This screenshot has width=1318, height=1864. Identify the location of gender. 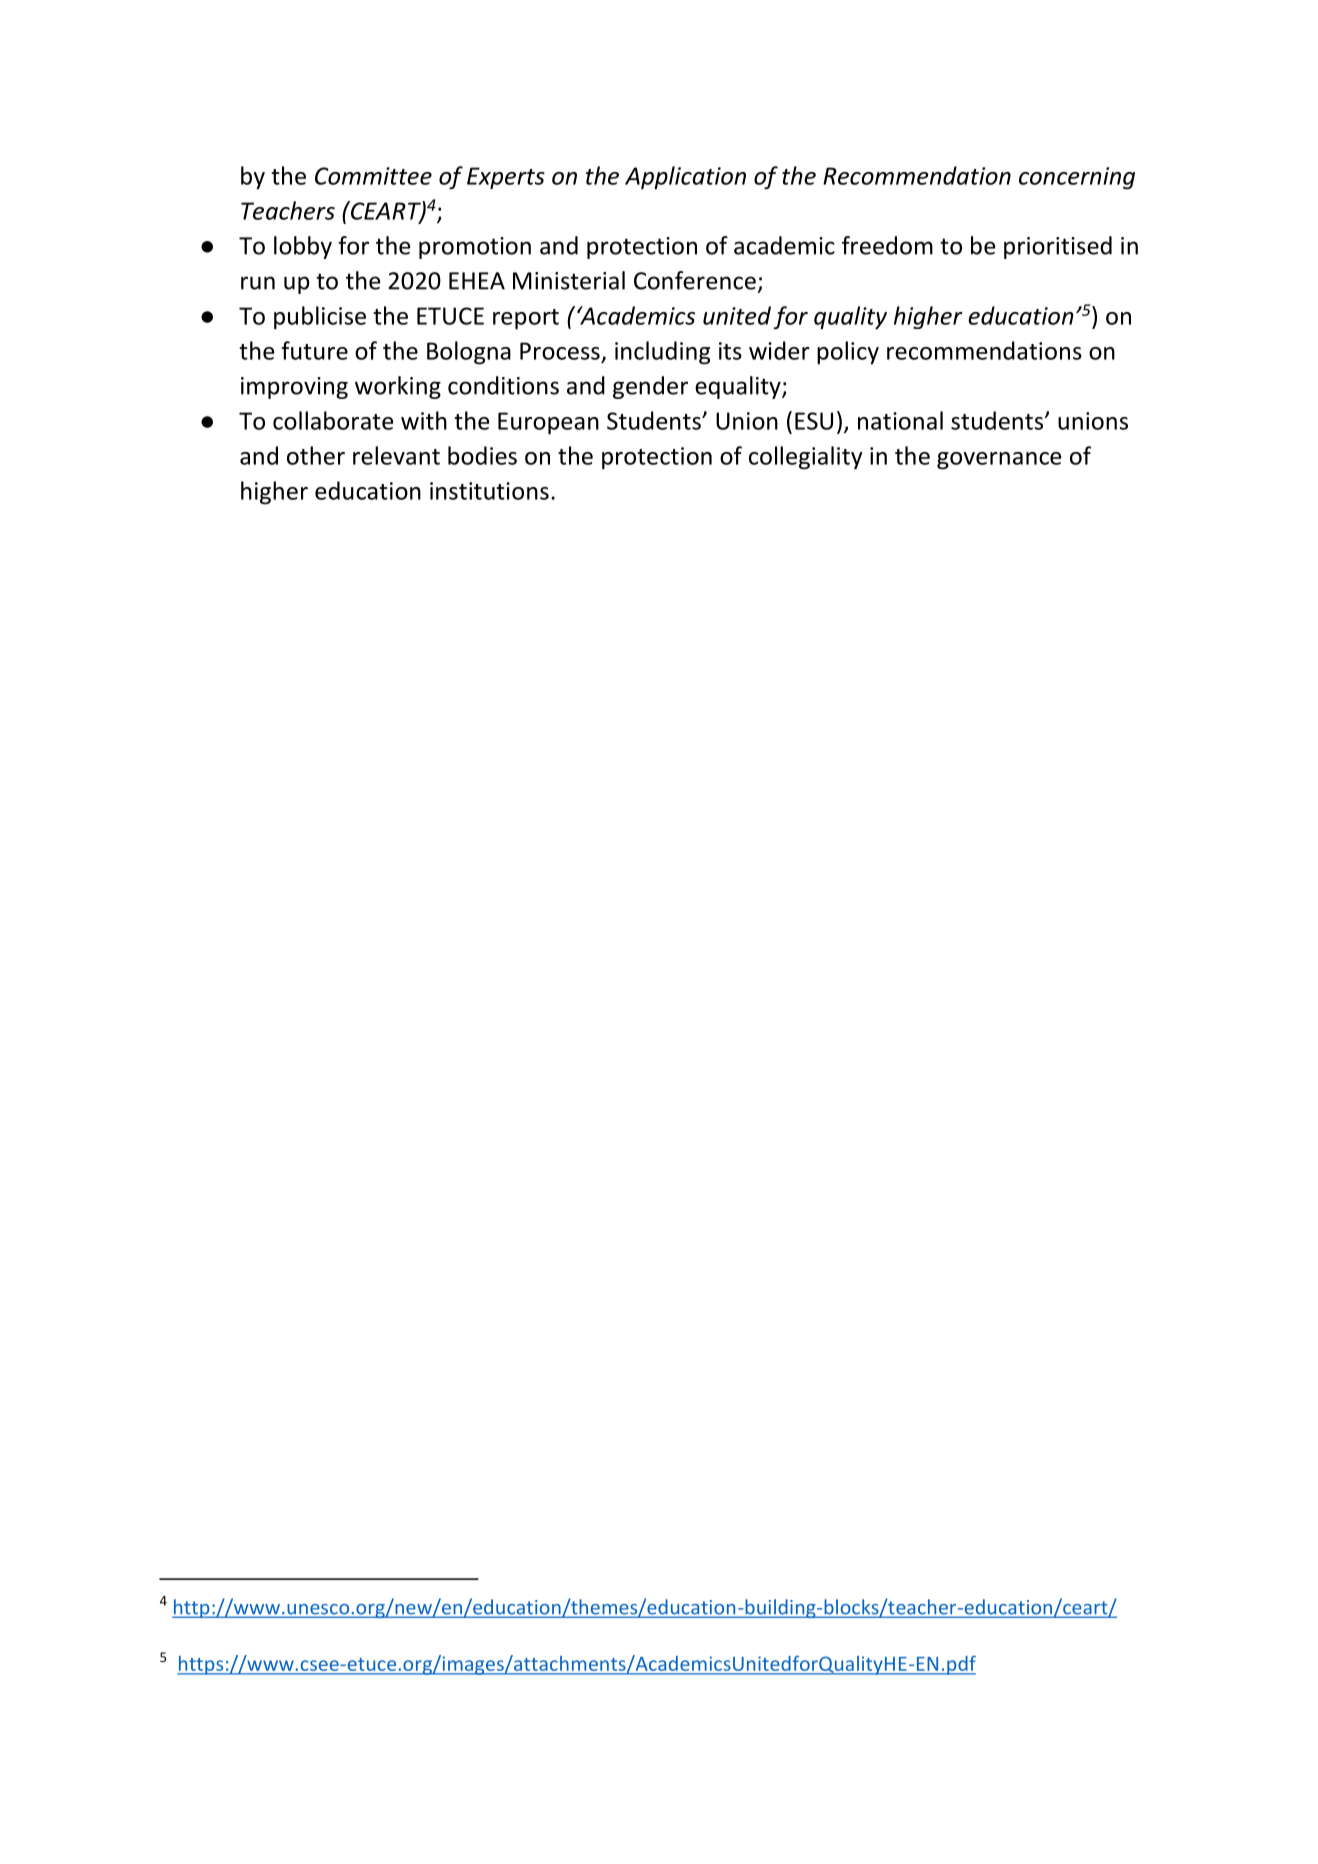
(650, 387).
